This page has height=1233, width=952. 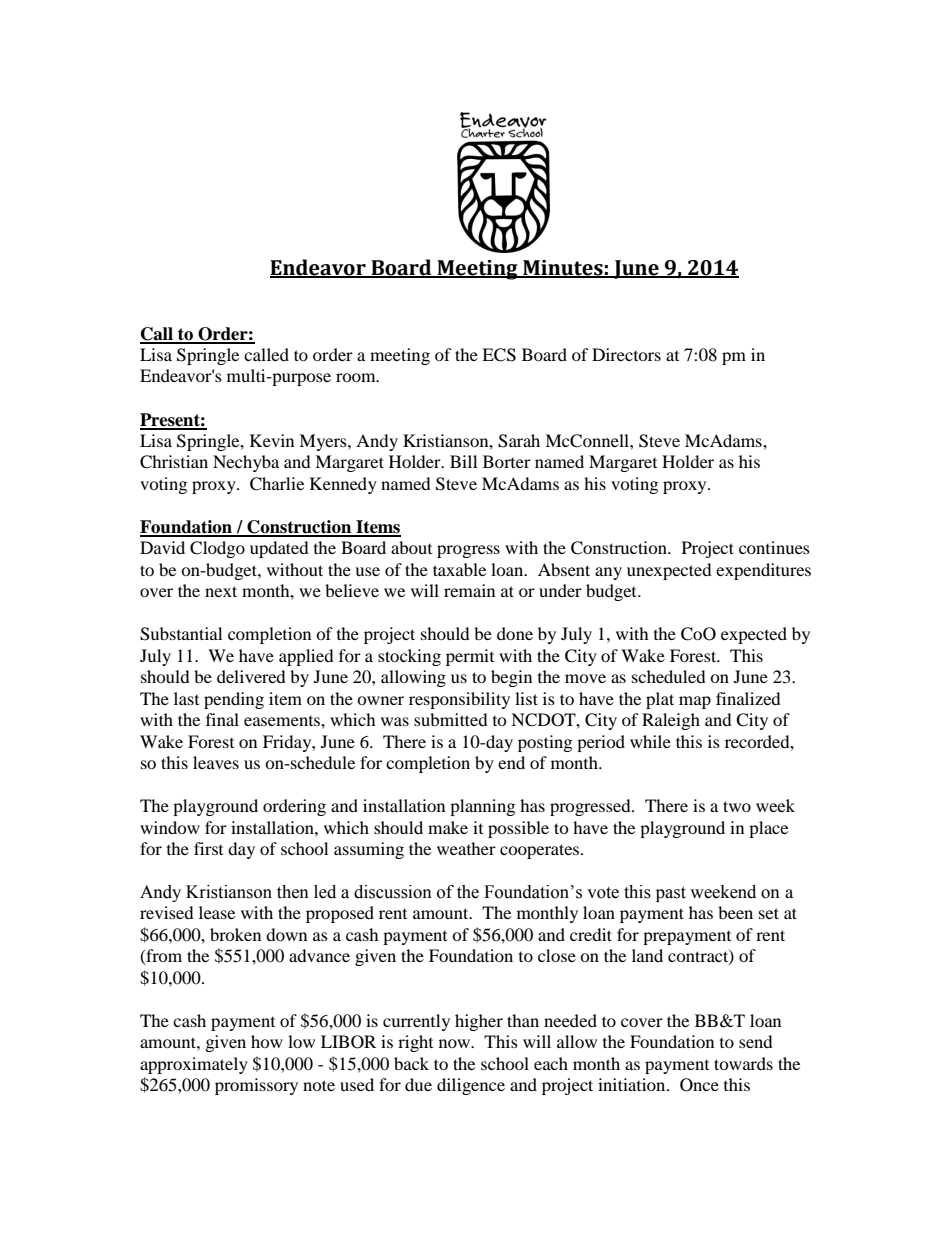 What do you see at coordinates (256, 1086) in the page?
I see `promissory` at bounding box center [256, 1086].
